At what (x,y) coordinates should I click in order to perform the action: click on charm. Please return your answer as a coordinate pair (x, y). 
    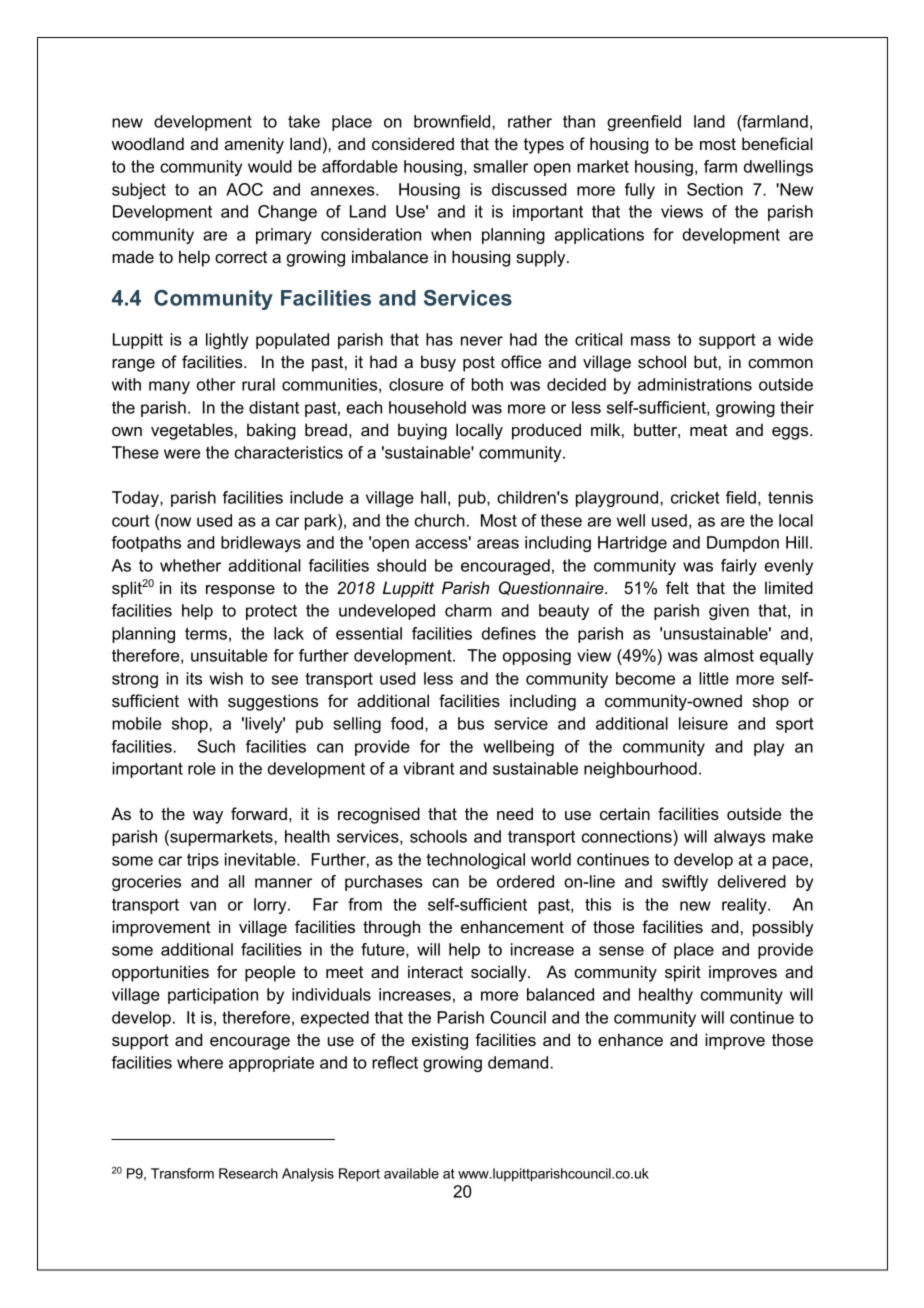
    Looking at the image, I should click on (468, 610).
